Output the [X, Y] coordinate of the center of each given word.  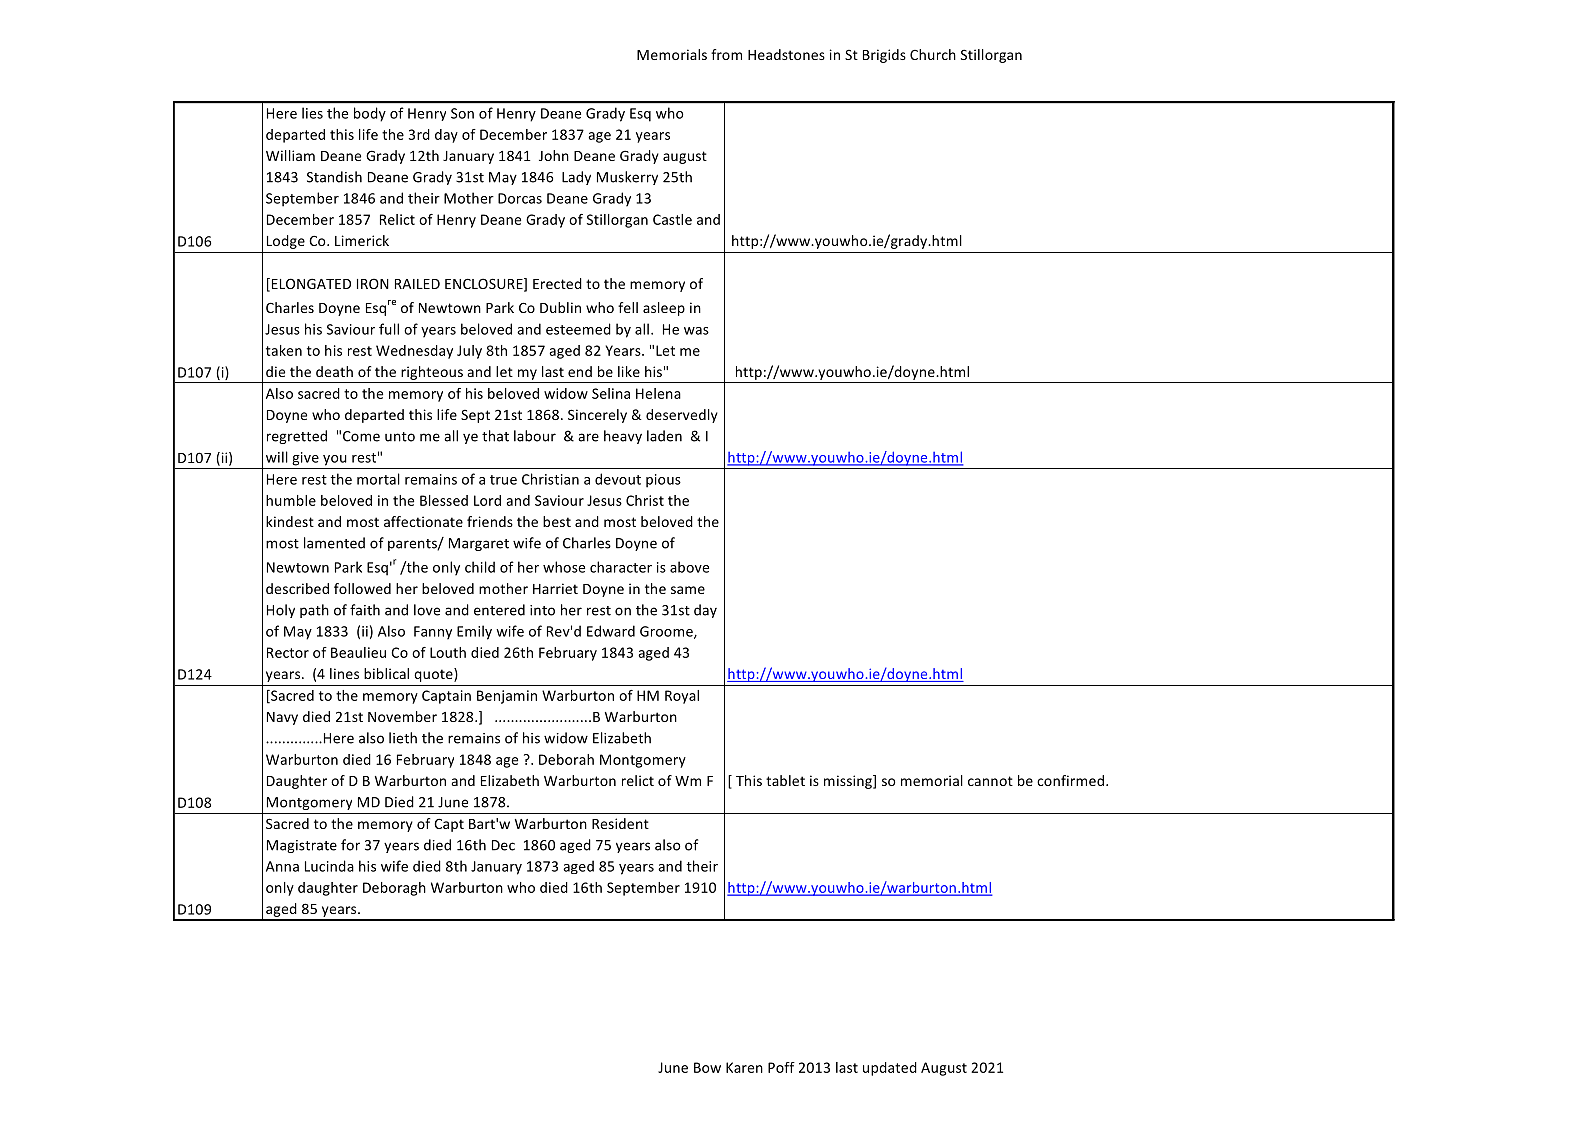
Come [361, 436]
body [370, 114]
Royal [682, 697]
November [402, 716]
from [726, 54]
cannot [990, 781]
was [696, 331]
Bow [707, 1067]
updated [890, 1069]
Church [933, 54]
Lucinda [329, 866]
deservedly [682, 416]
